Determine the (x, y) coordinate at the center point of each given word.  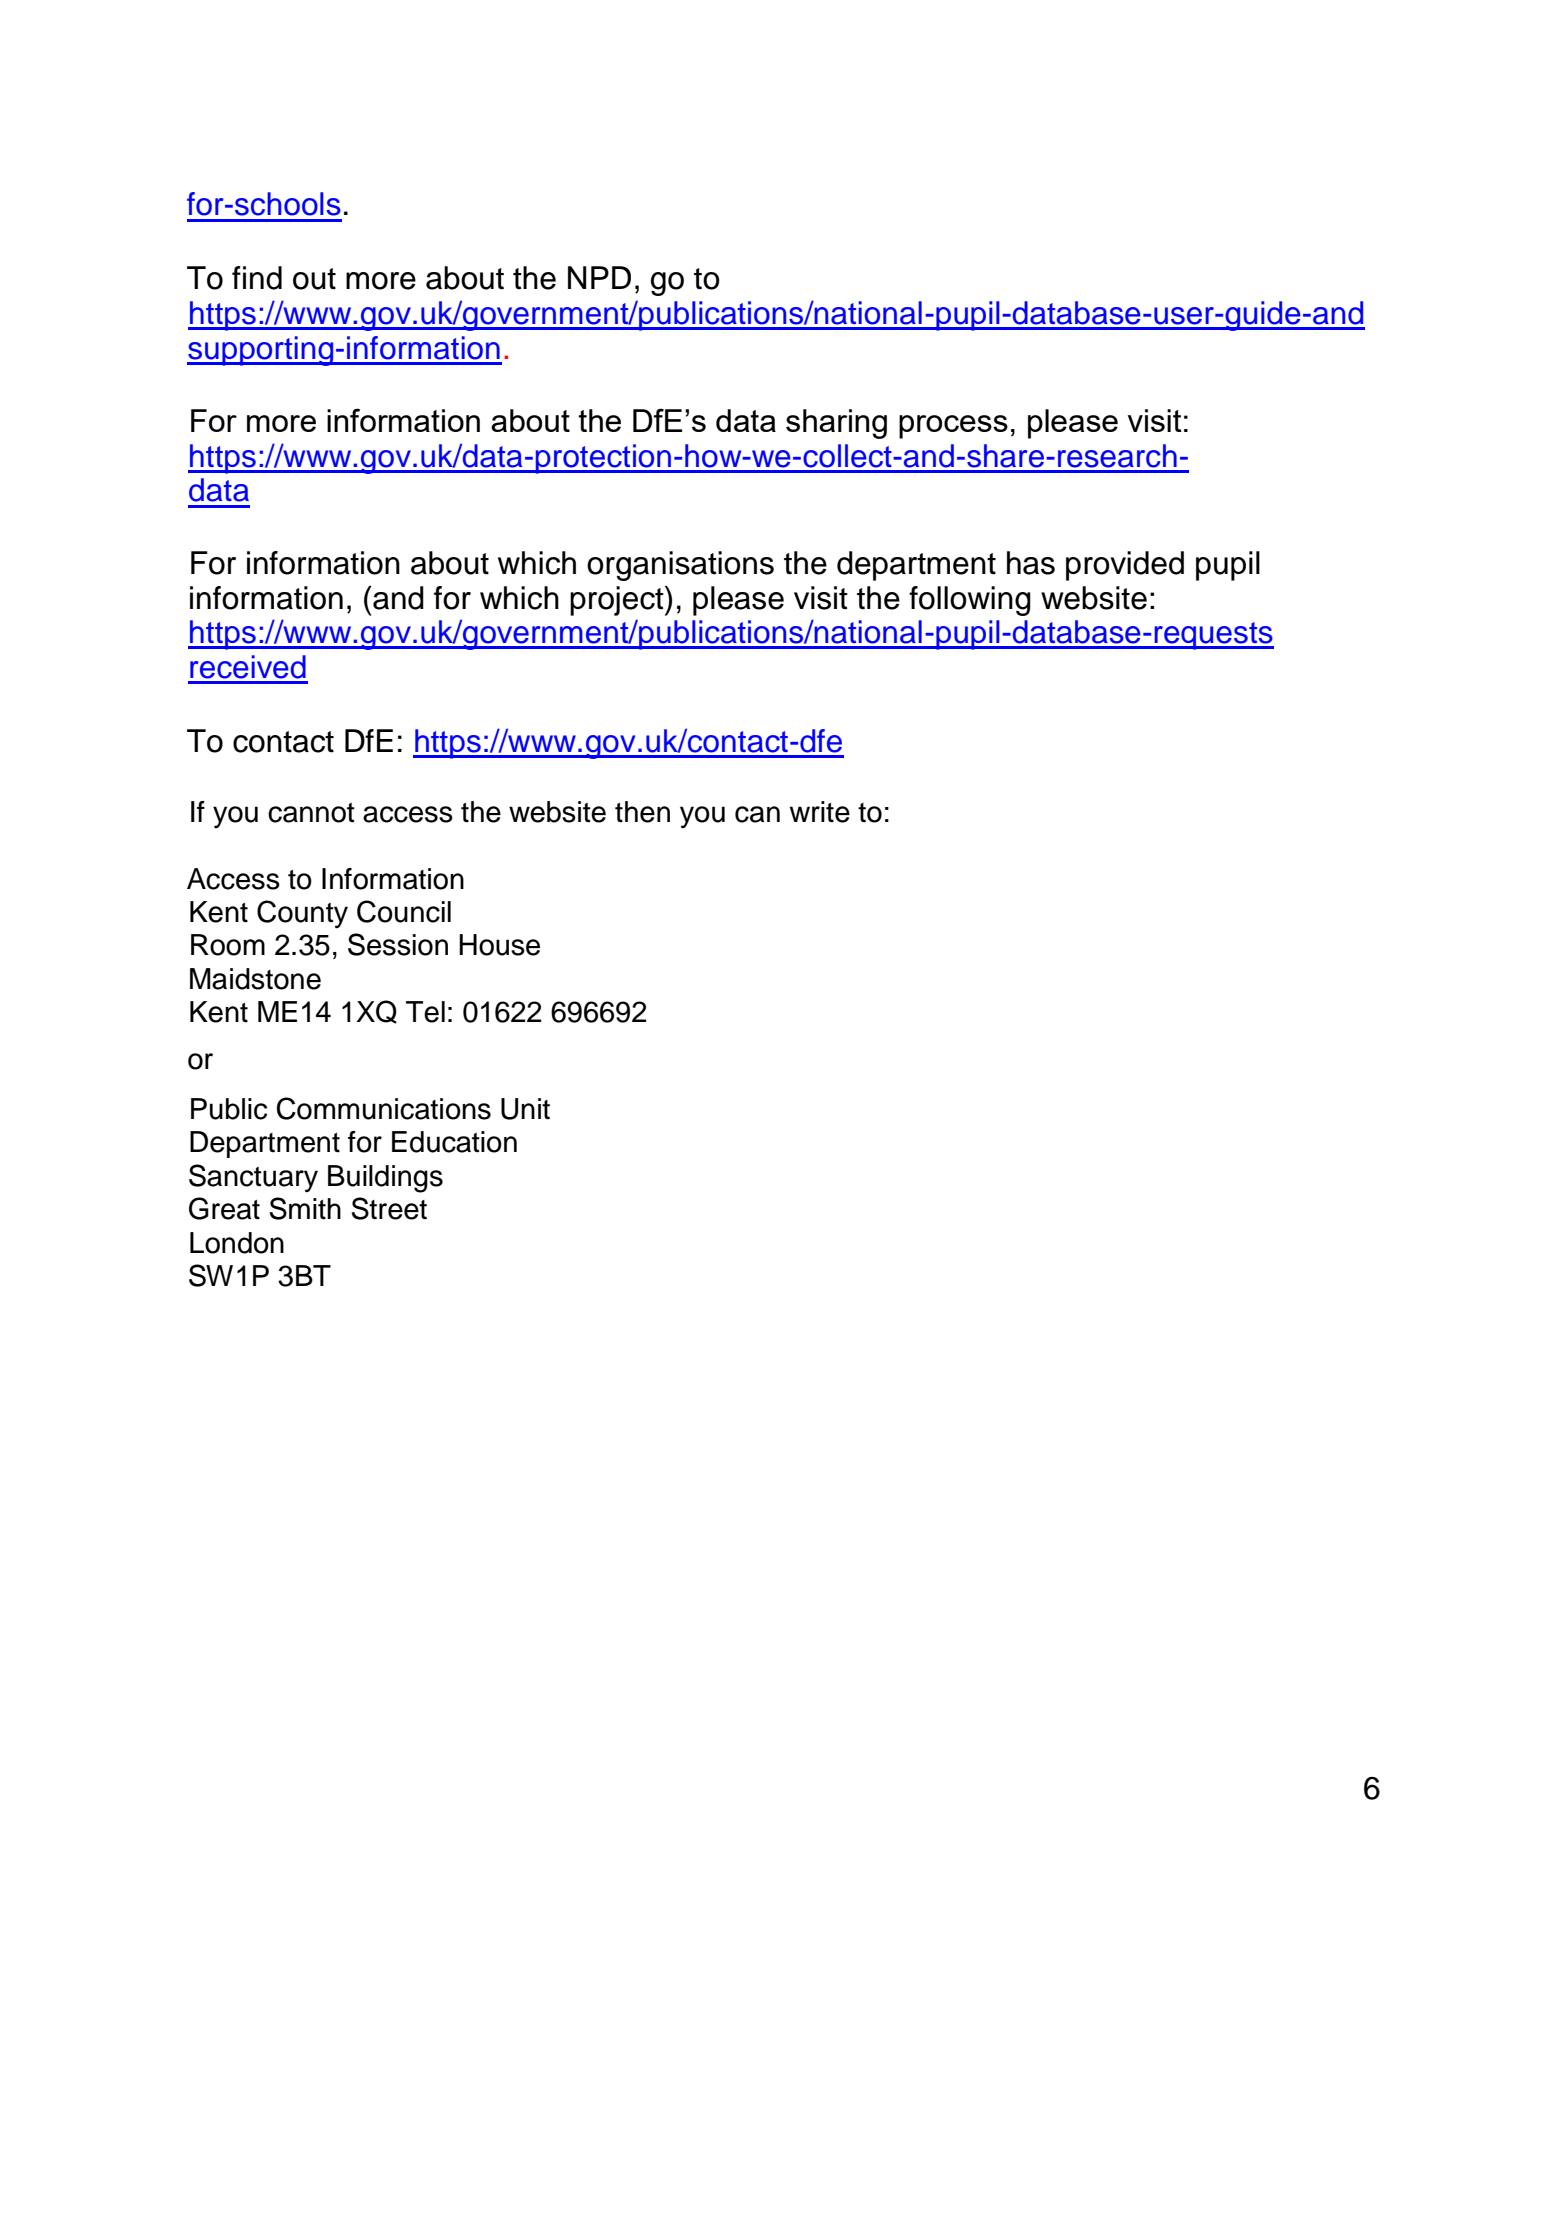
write (820, 812)
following (970, 601)
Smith (305, 1208)
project (618, 601)
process (953, 427)
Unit (525, 1109)
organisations (680, 566)
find (257, 278)
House (499, 945)
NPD (599, 277)
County (302, 914)
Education (454, 1142)
